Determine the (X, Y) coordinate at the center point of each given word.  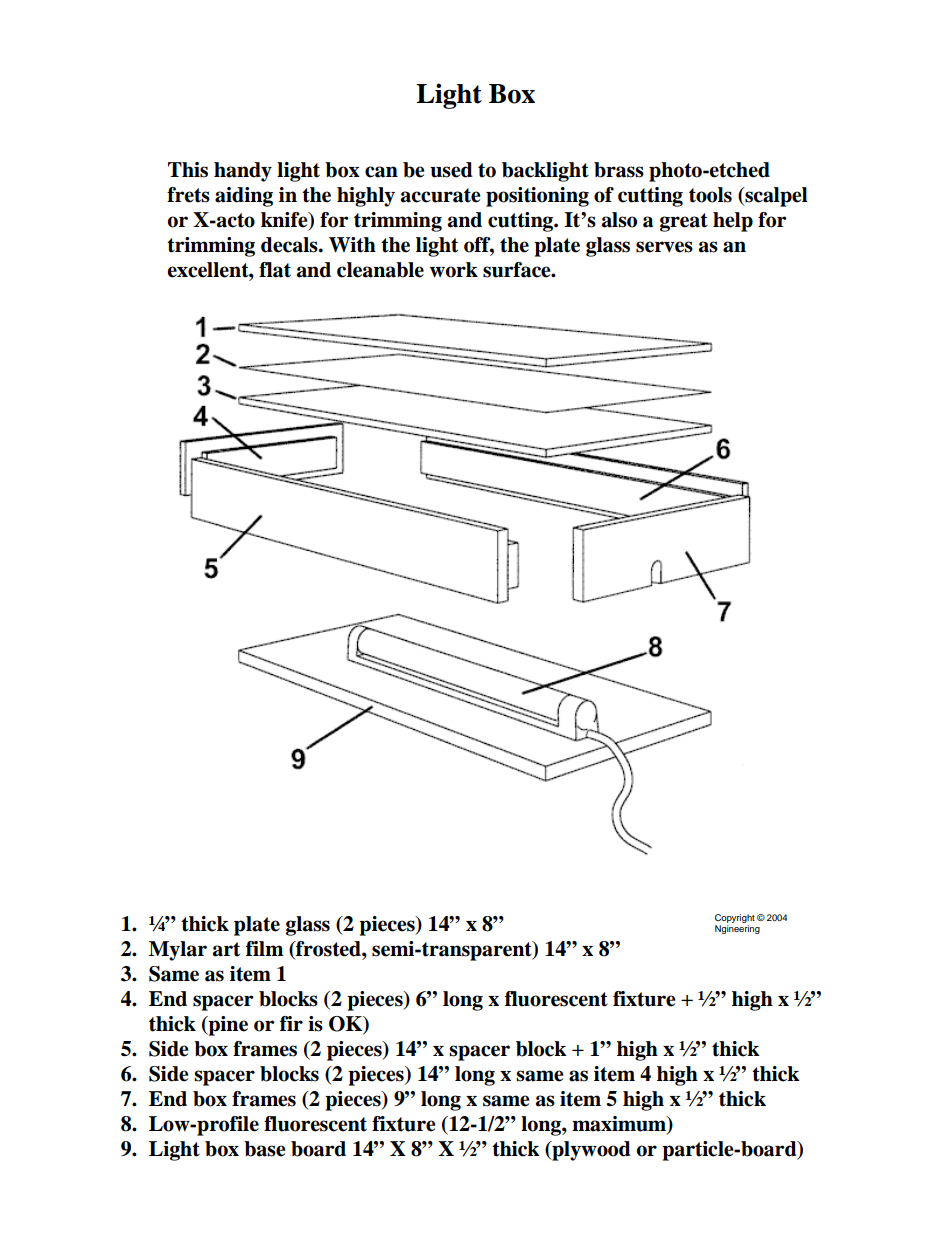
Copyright (735, 918)
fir (291, 1023)
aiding (244, 197)
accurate (441, 195)
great (684, 222)
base (265, 1149)
